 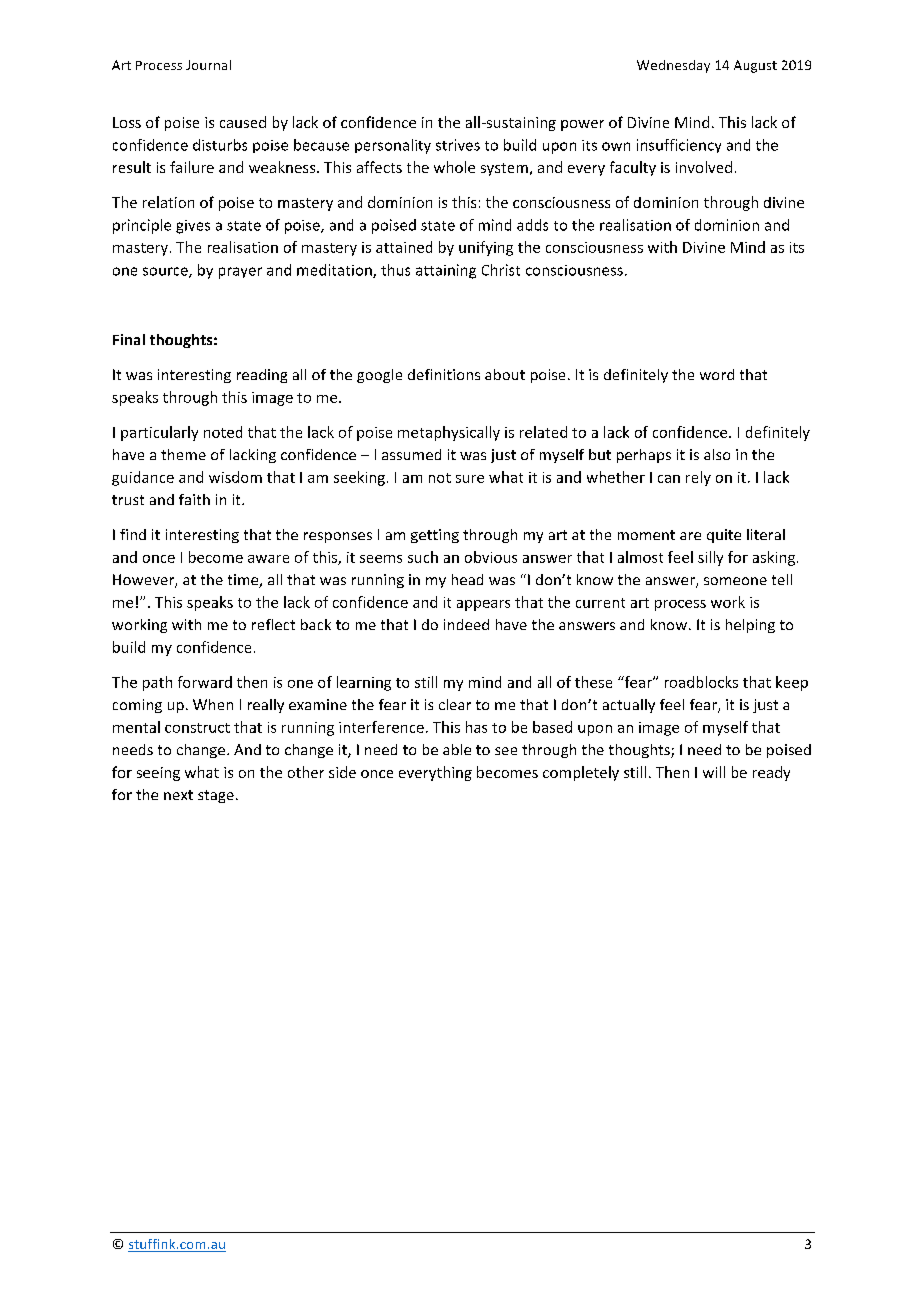 I want to click on able, so click(x=457, y=749).
